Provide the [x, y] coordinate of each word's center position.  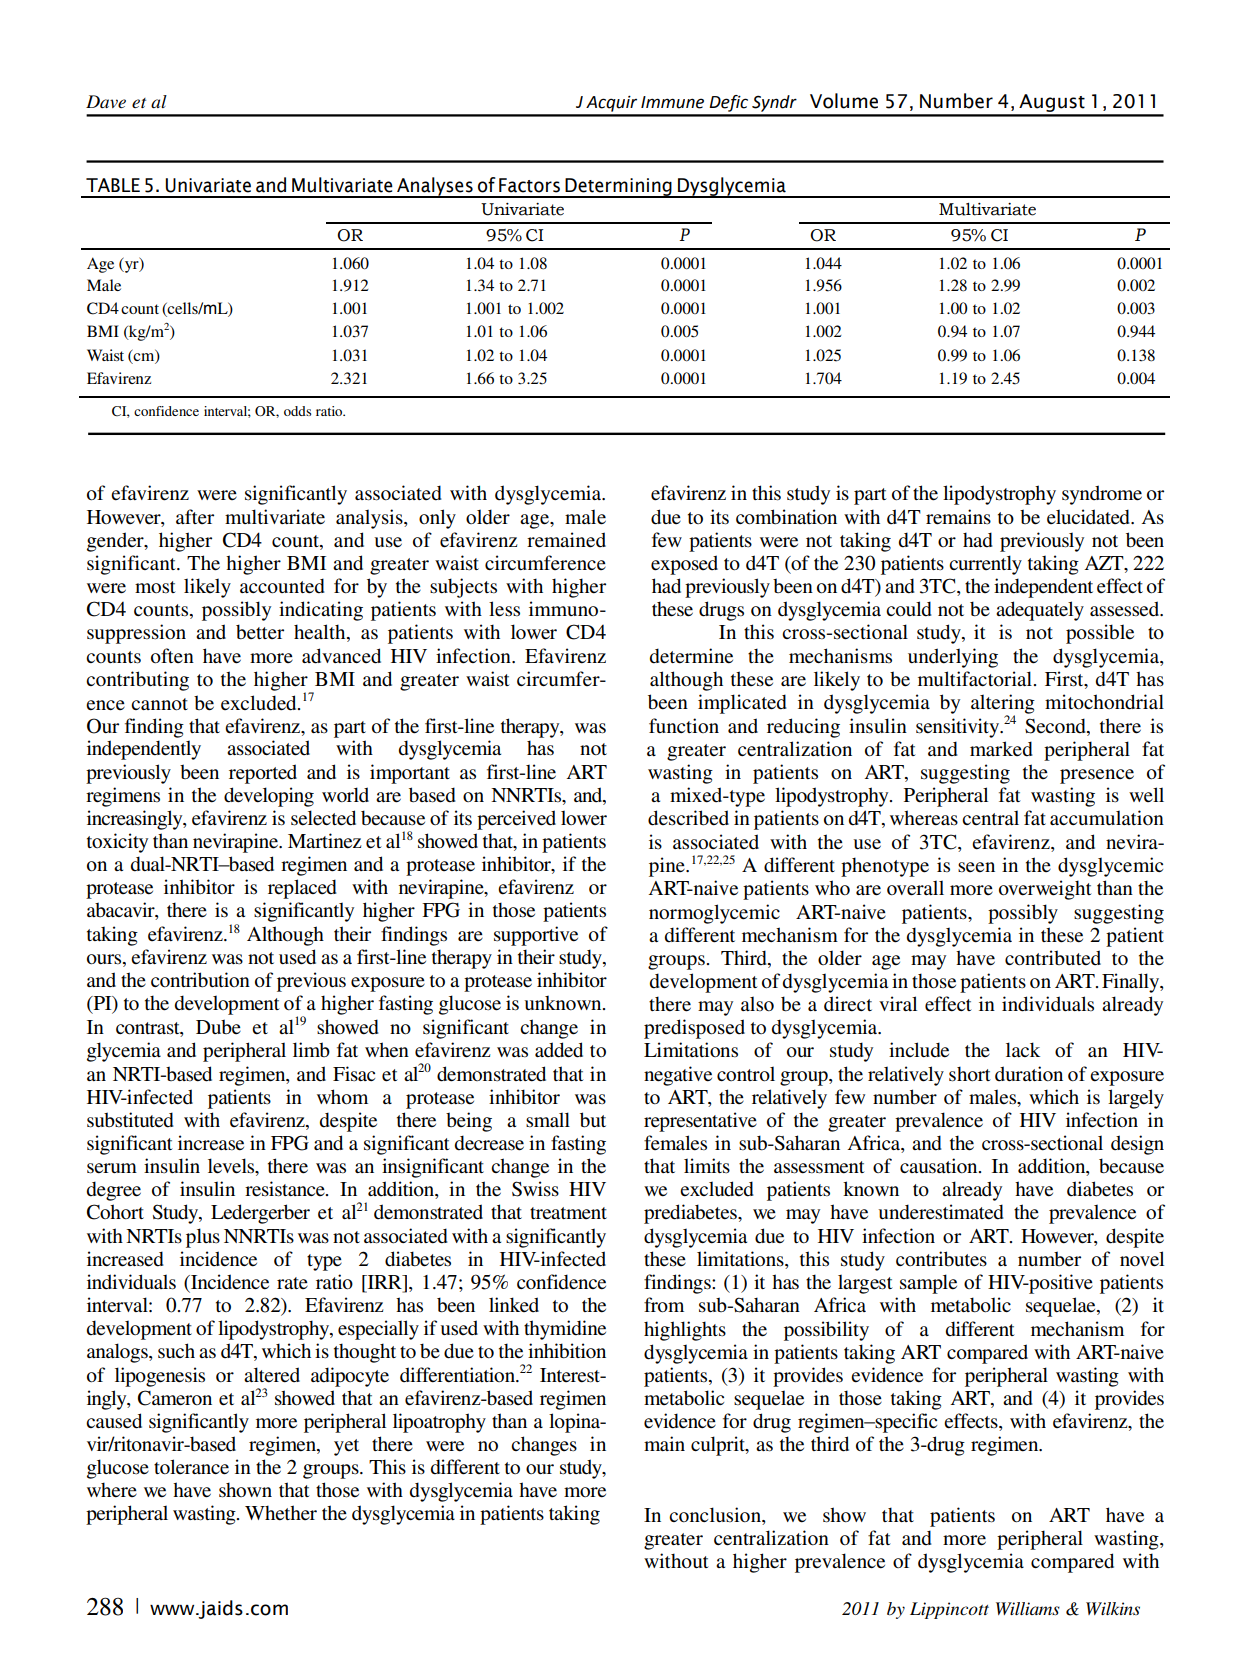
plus [203, 1238]
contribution [200, 980]
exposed [684, 565]
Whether [281, 1513]
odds [297, 411]
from [664, 1305]
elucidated [1089, 517]
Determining [618, 188]
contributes [941, 1259]
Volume [844, 101]
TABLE [113, 185]
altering [1003, 705]
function [684, 725]
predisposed [694, 1029]
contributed [1053, 958]
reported [263, 774]
